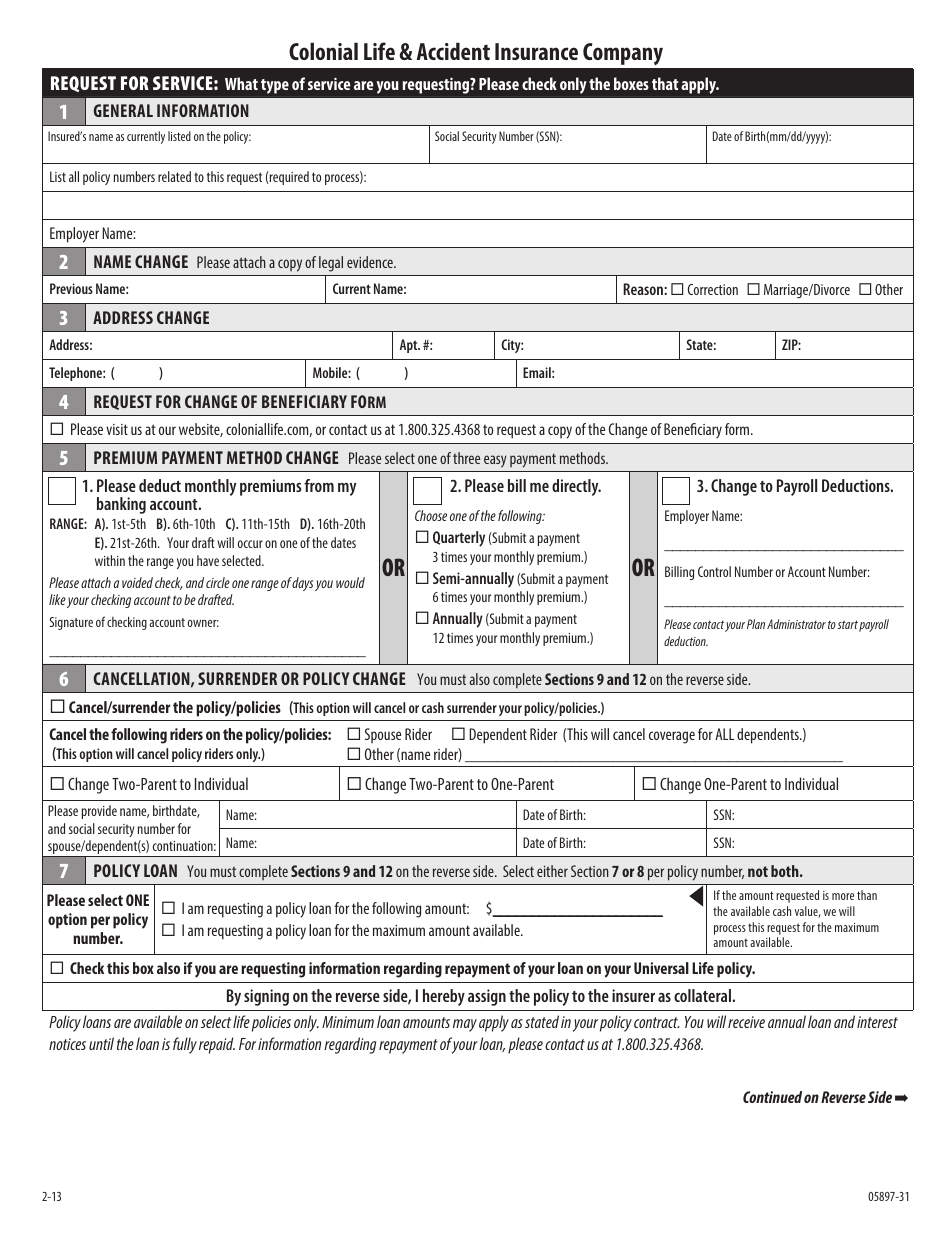 The height and width of the page is (1233, 952). Describe the element at coordinates (714, 571) in the page. I see `Control` at that location.
